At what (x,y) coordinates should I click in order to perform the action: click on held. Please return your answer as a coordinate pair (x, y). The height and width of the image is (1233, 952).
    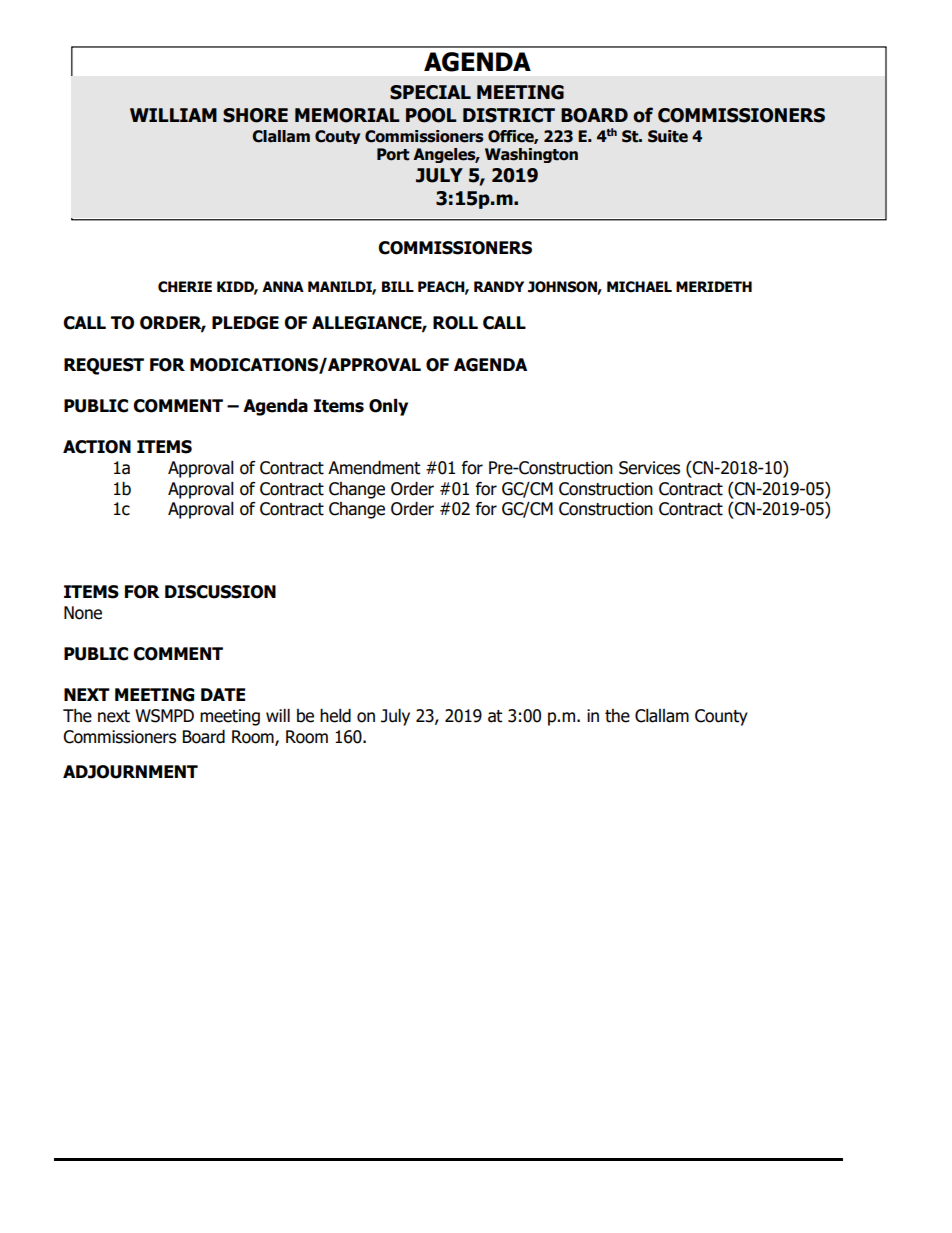
    Looking at the image, I should click on (335, 716).
